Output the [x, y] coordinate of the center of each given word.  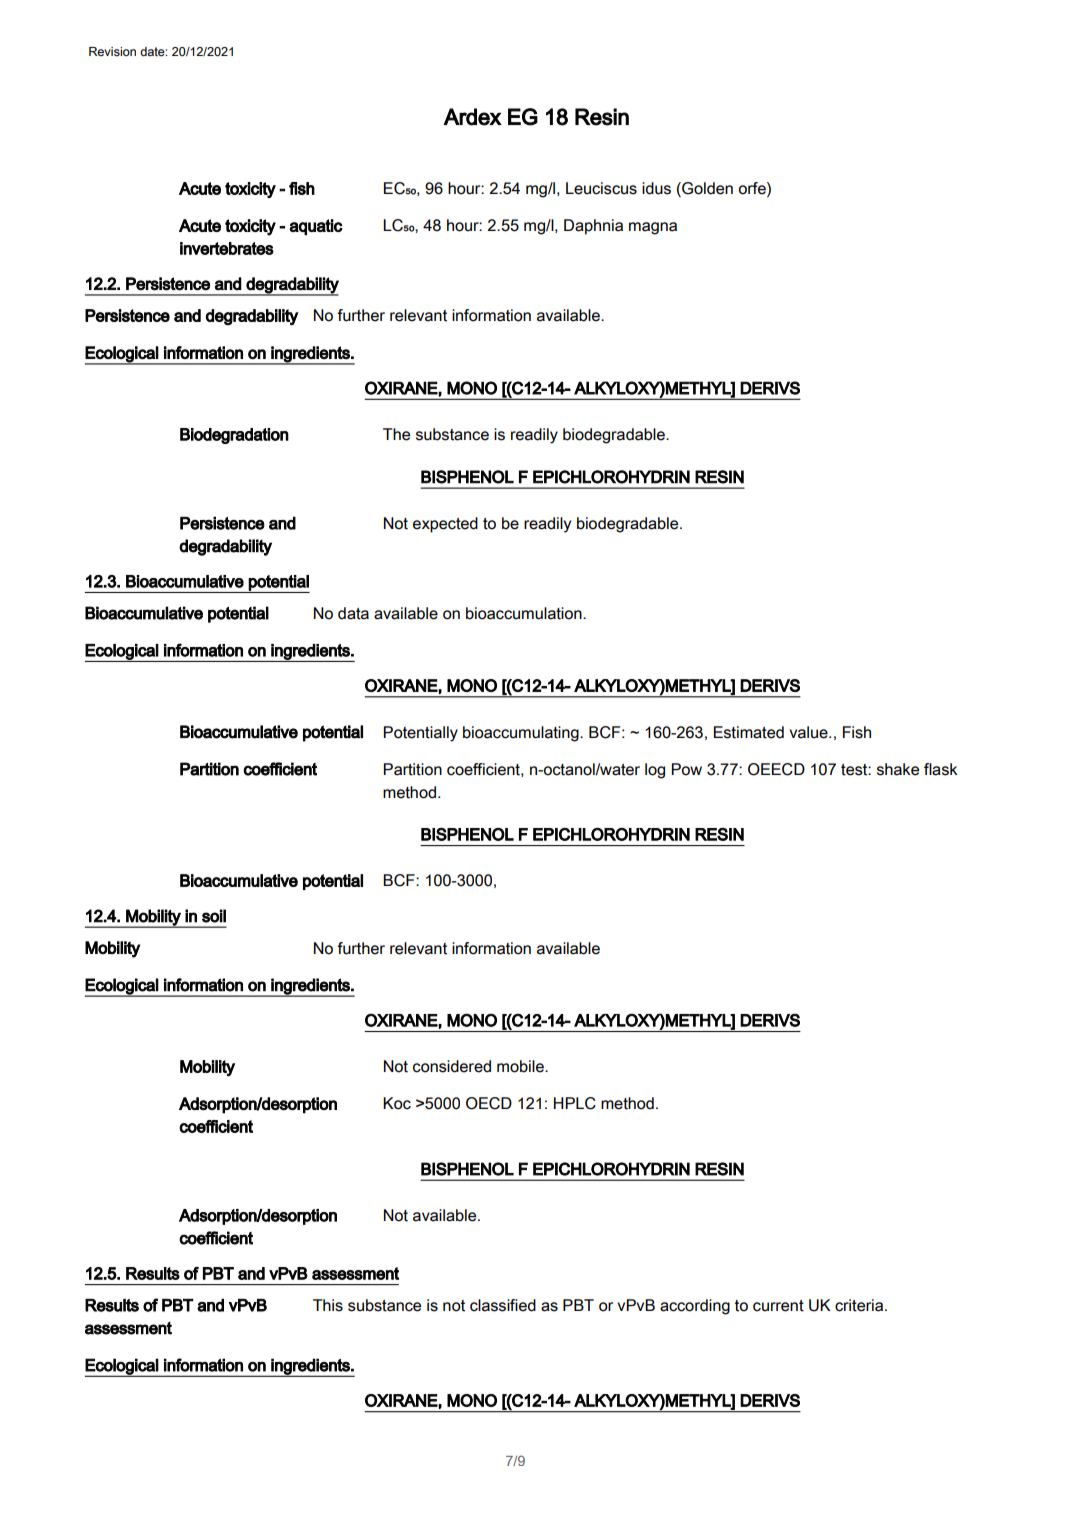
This [328, 1305]
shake [898, 769]
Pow [686, 769]
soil [214, 916]
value [809, 732]
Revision [112, 52]
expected [445, 525]
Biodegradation [234, 436]
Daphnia [593, 227]
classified [503, 1305]
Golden [706, 189]
